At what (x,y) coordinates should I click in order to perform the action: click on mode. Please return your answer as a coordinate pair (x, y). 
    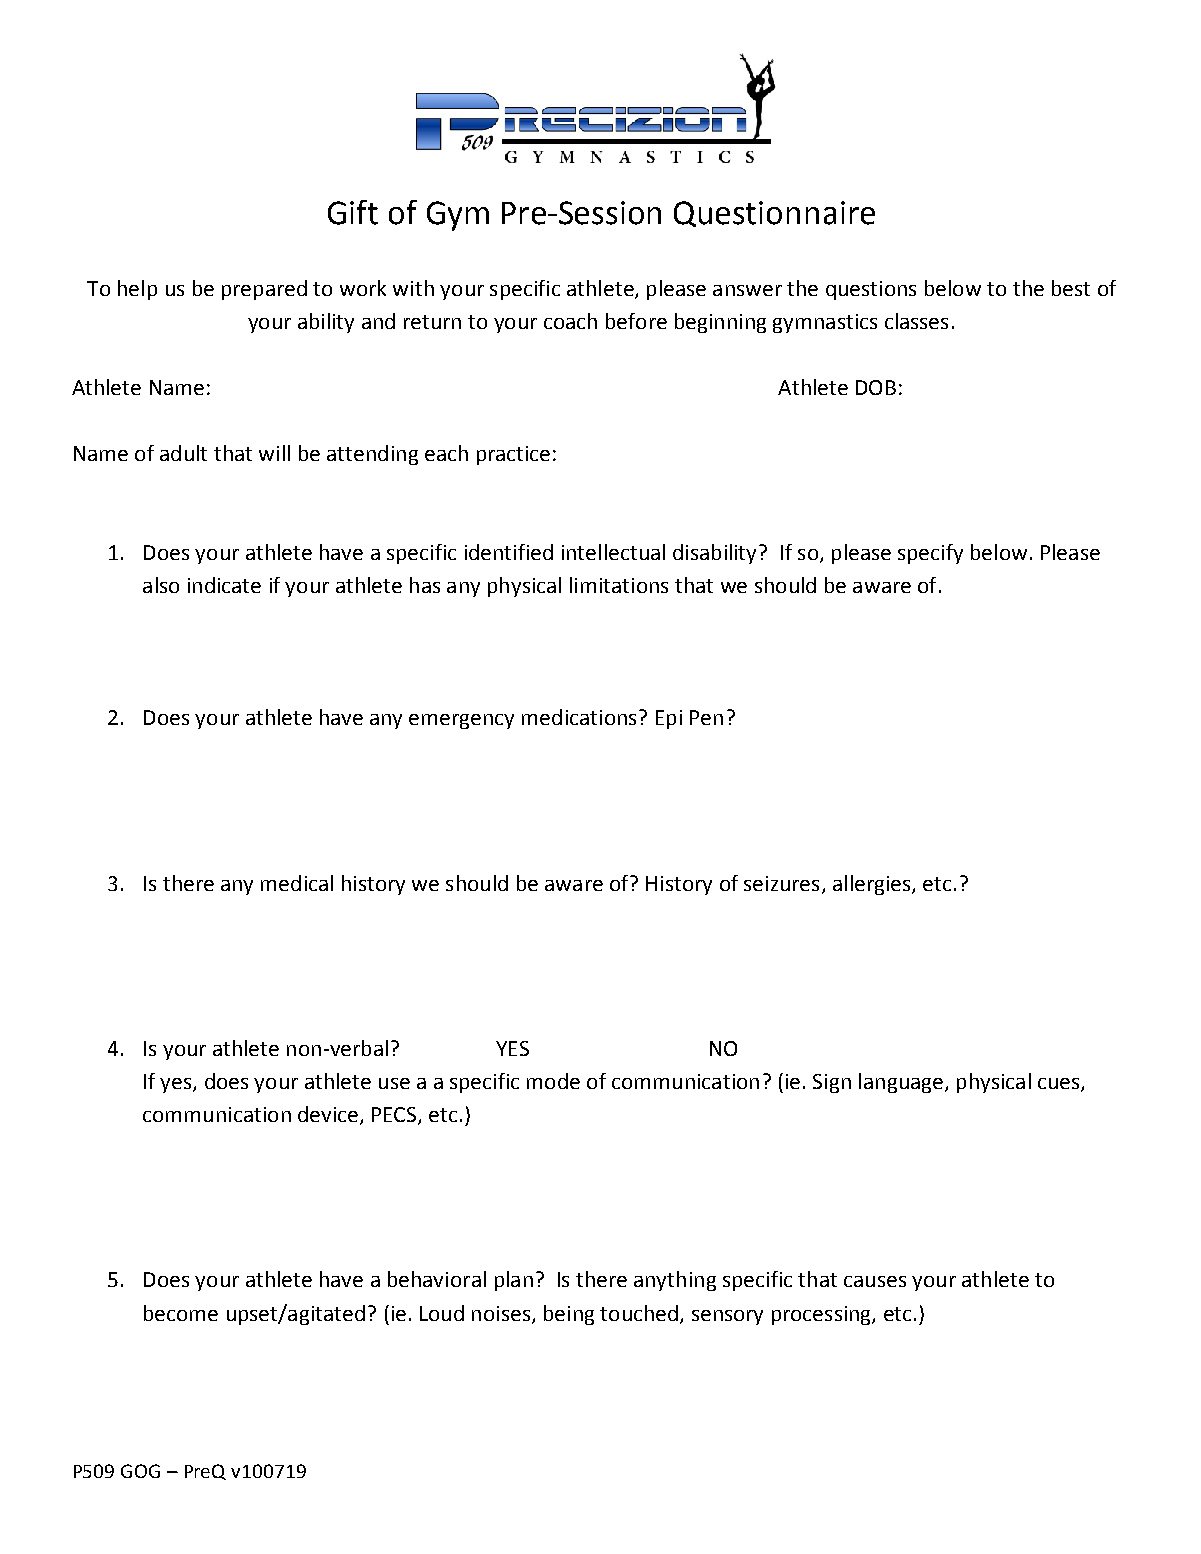
    Looking at the image, I should click on (553, 1081).
